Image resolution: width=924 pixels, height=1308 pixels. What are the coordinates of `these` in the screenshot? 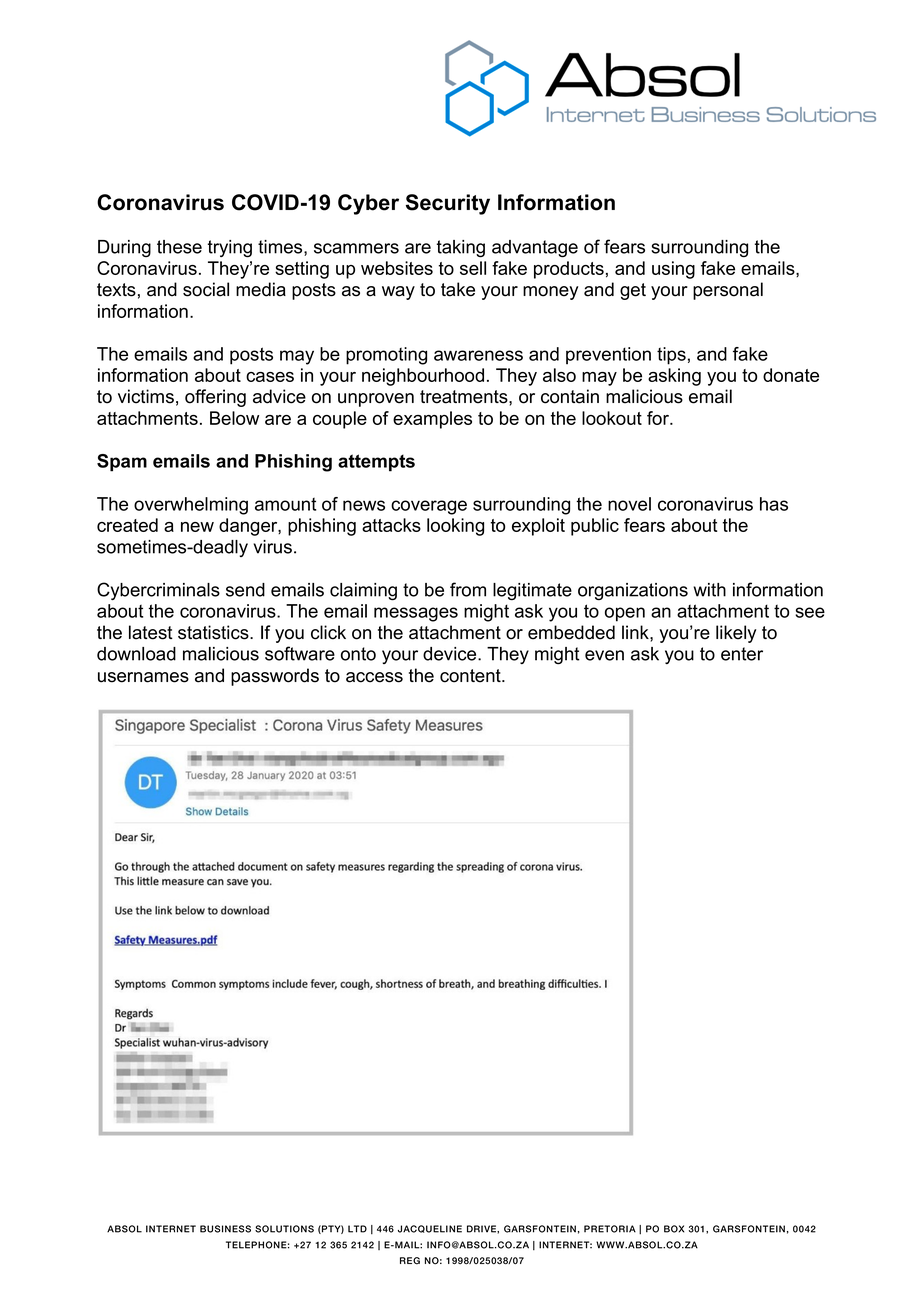 It's located at (179, 247).
